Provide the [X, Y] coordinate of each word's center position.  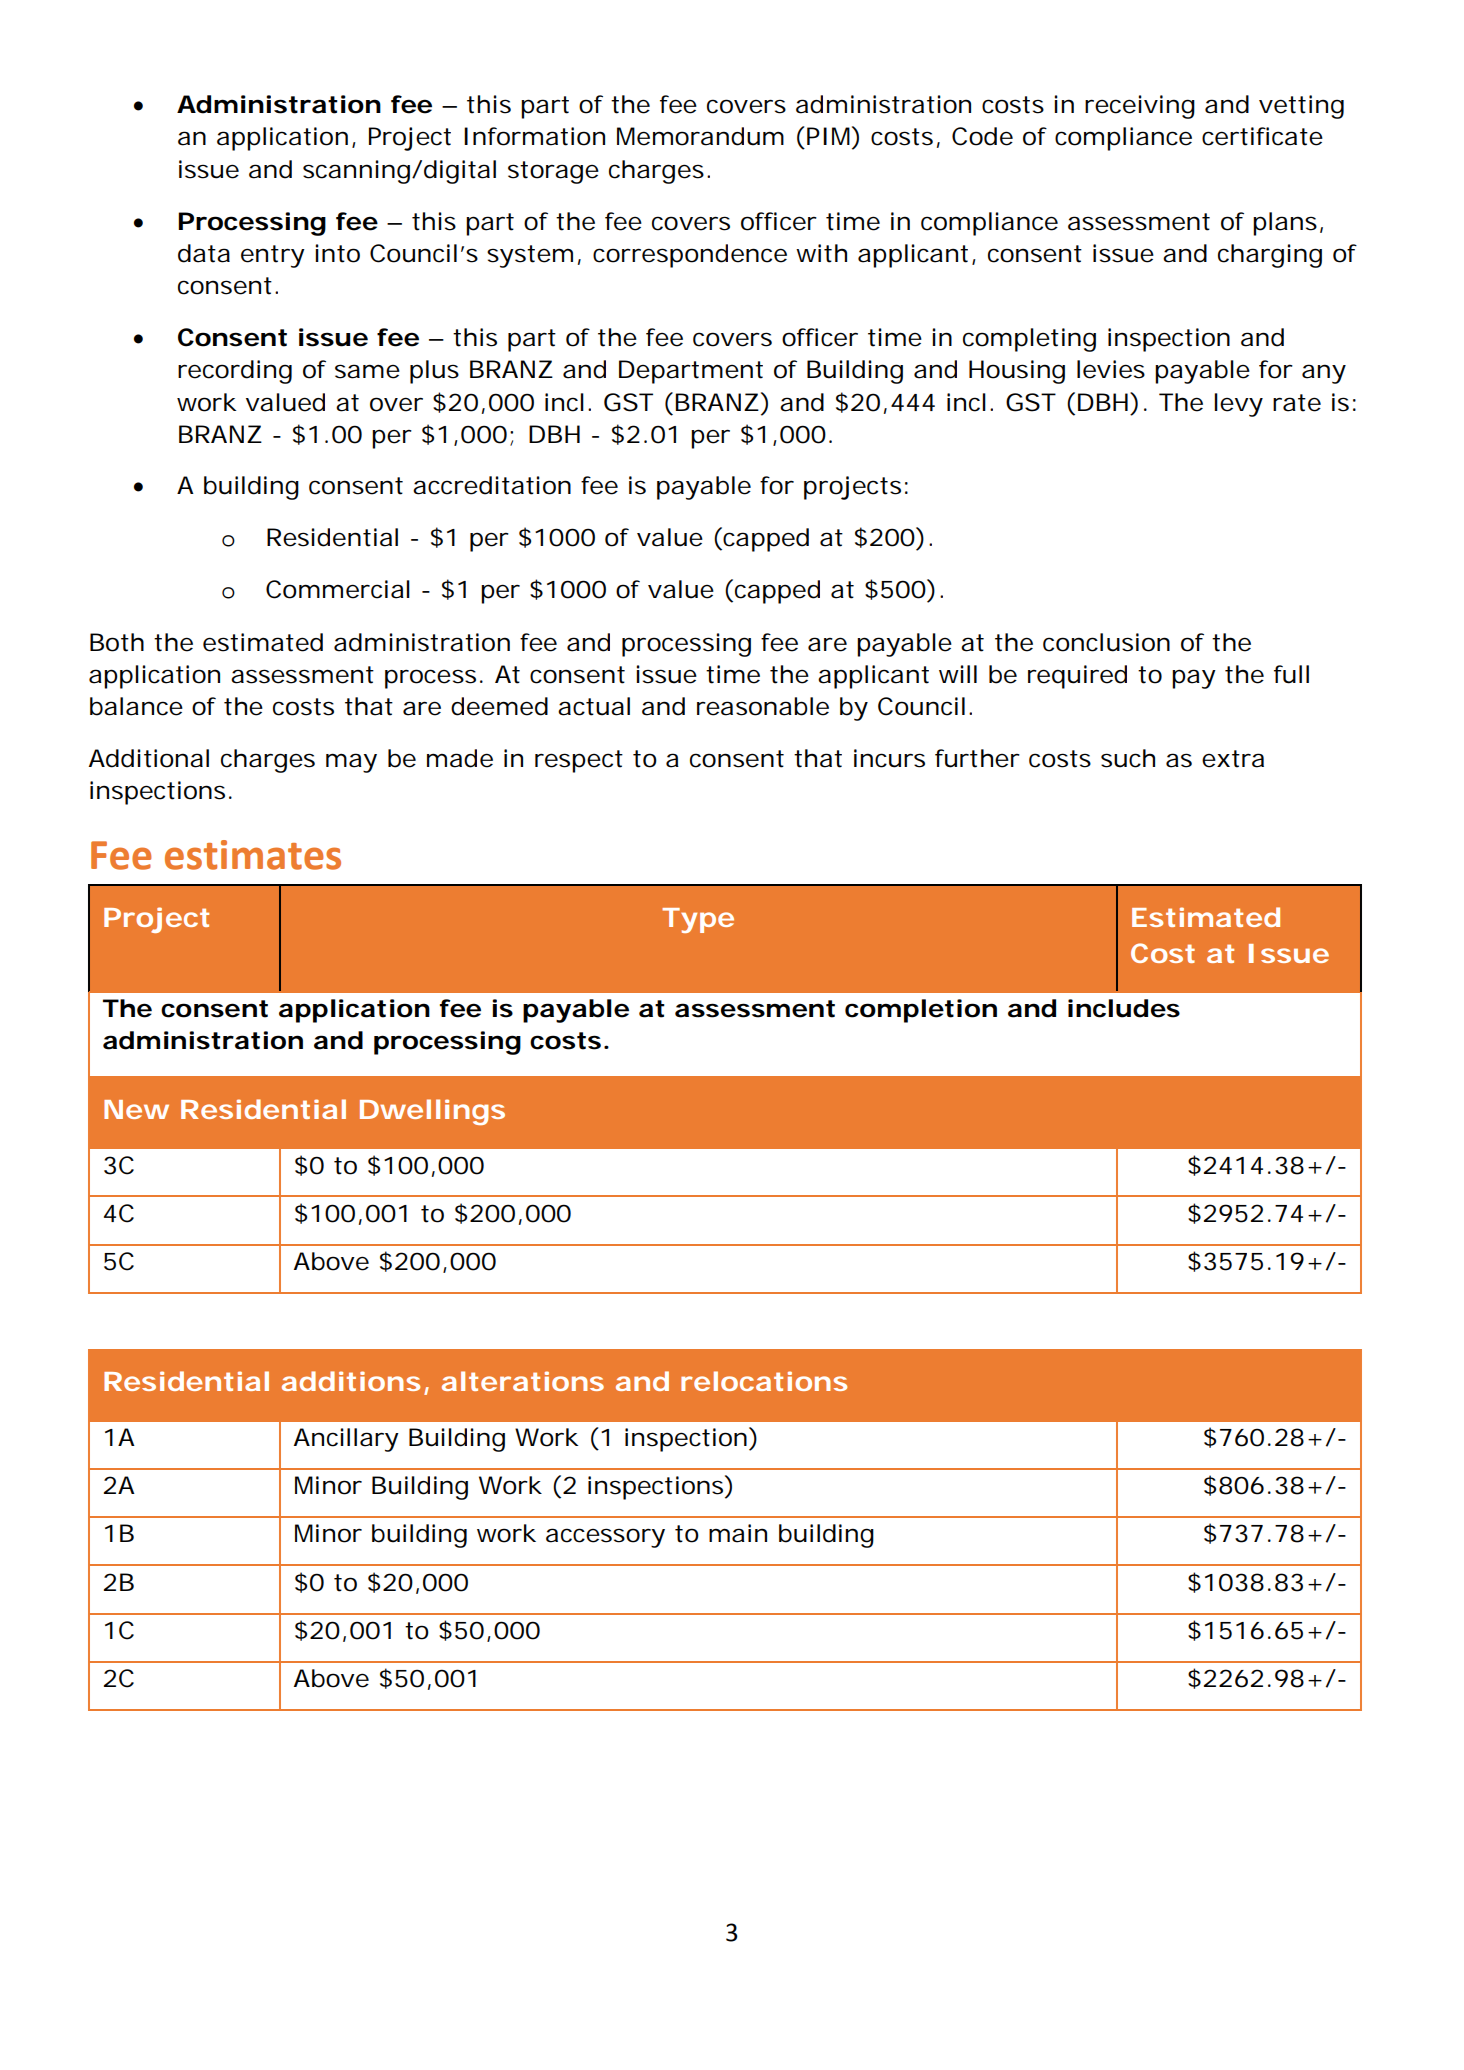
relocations [764, 1381]
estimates [253, 855]
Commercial [338, 589]
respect [579, 761]
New [136, 1109]
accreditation [492, 485]
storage [553, 172]
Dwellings [432, 1112]
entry [273, 256]
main [738, 1533]
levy [1238, 405]
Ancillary [346, 1440]
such [1128, 758]
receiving [1140, 107]
